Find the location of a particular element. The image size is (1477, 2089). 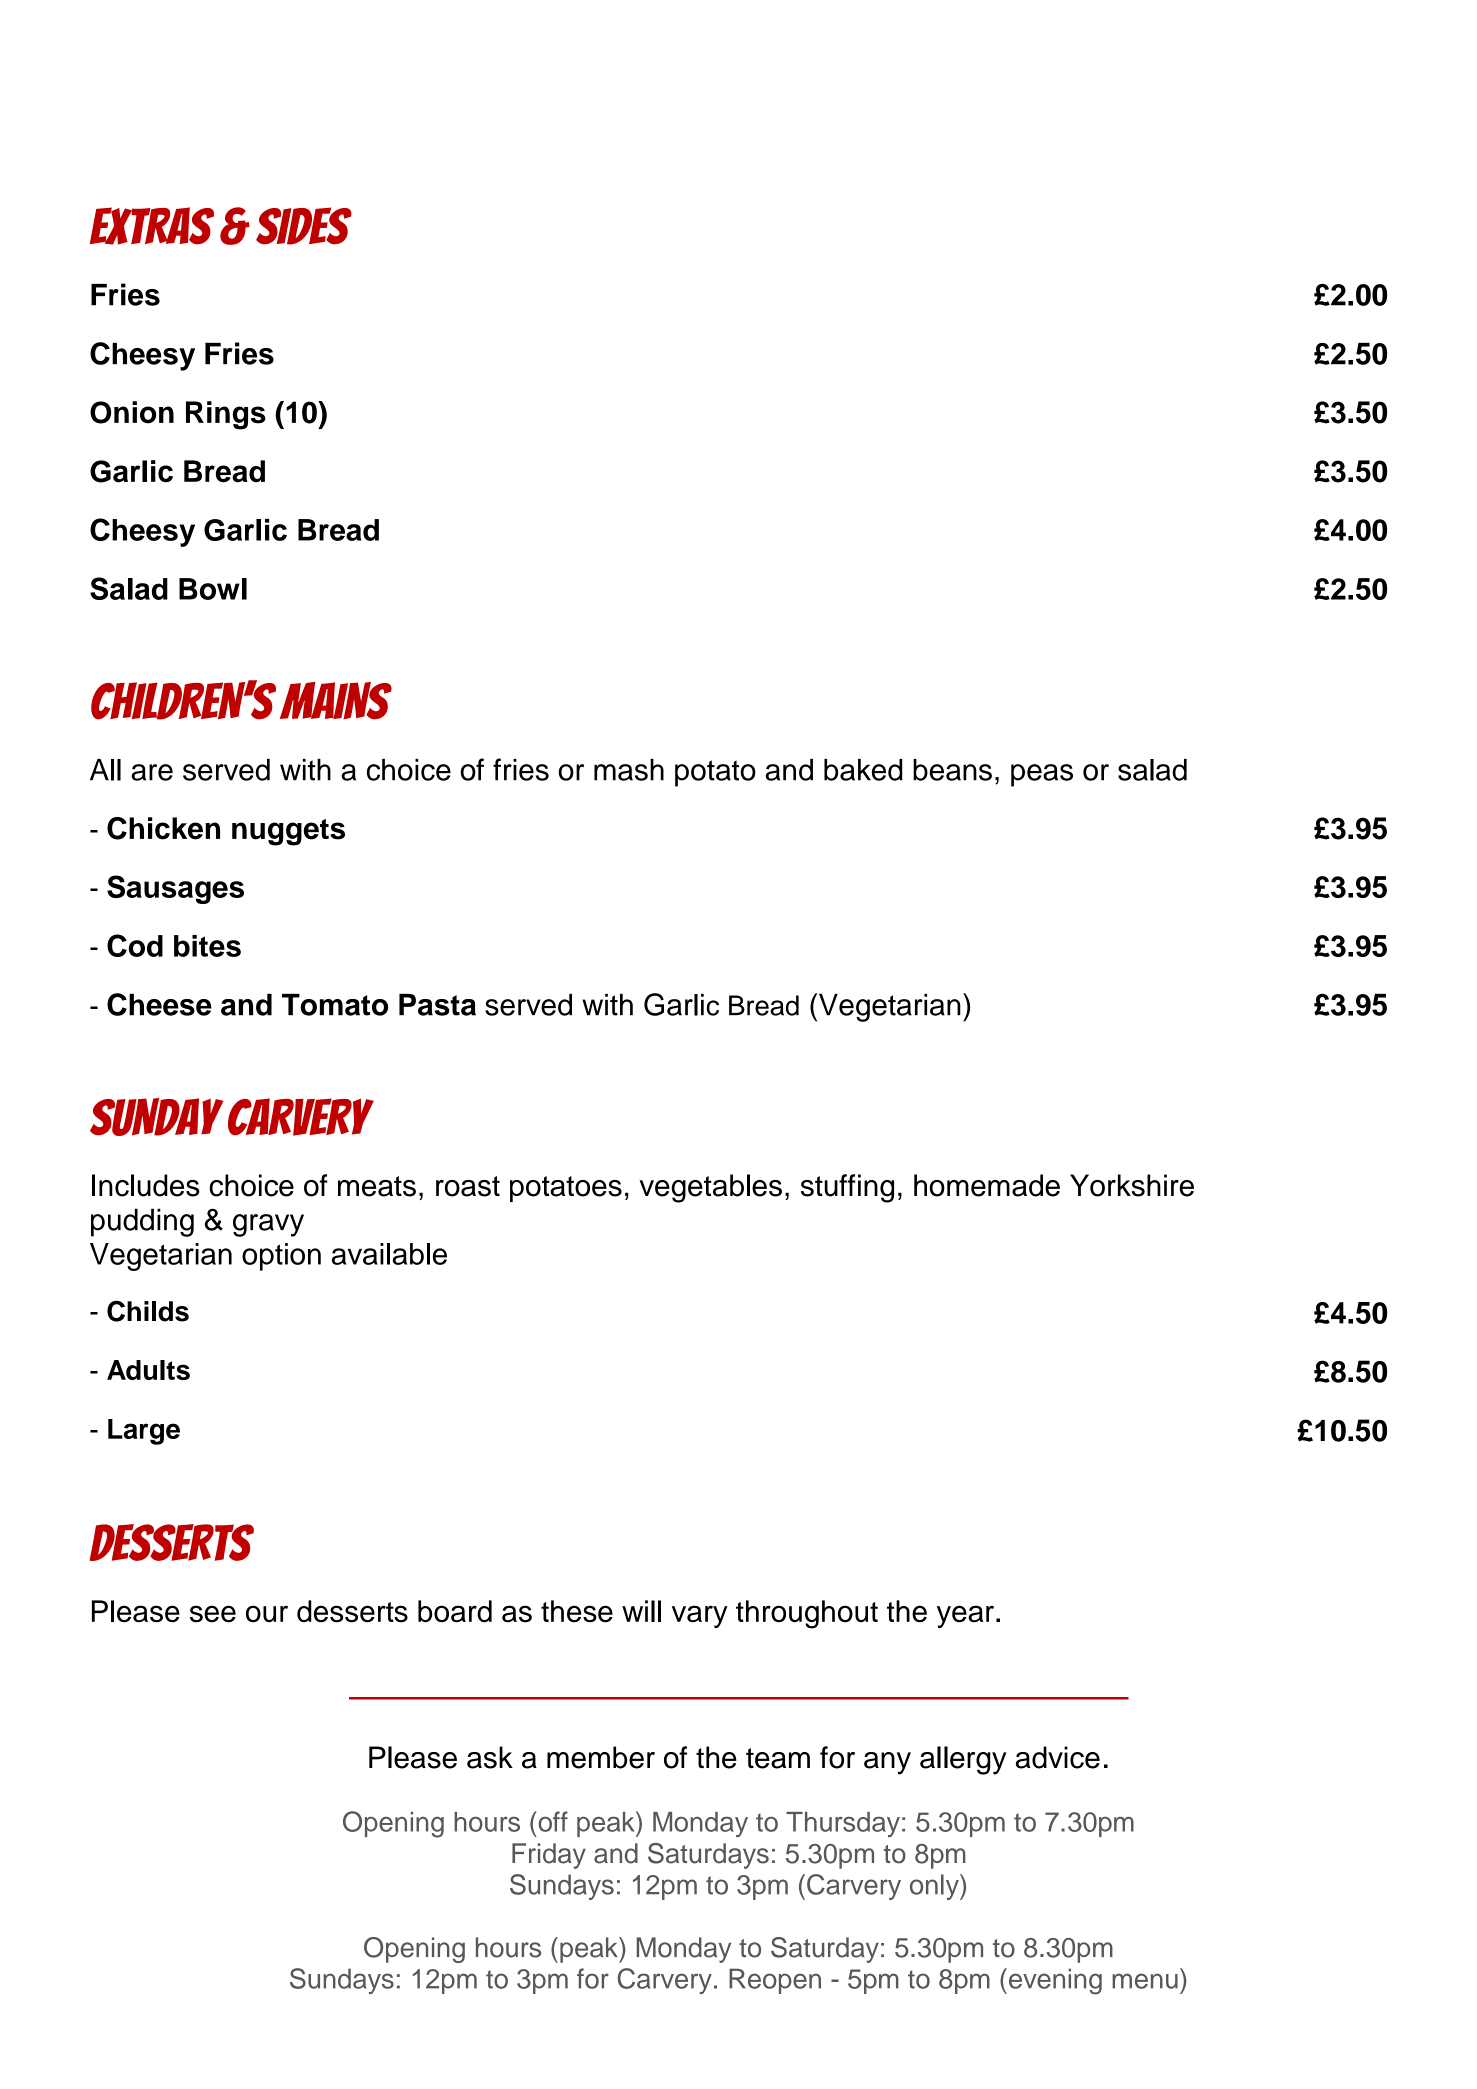

vegetables is located at coordinates (710, 1188).
